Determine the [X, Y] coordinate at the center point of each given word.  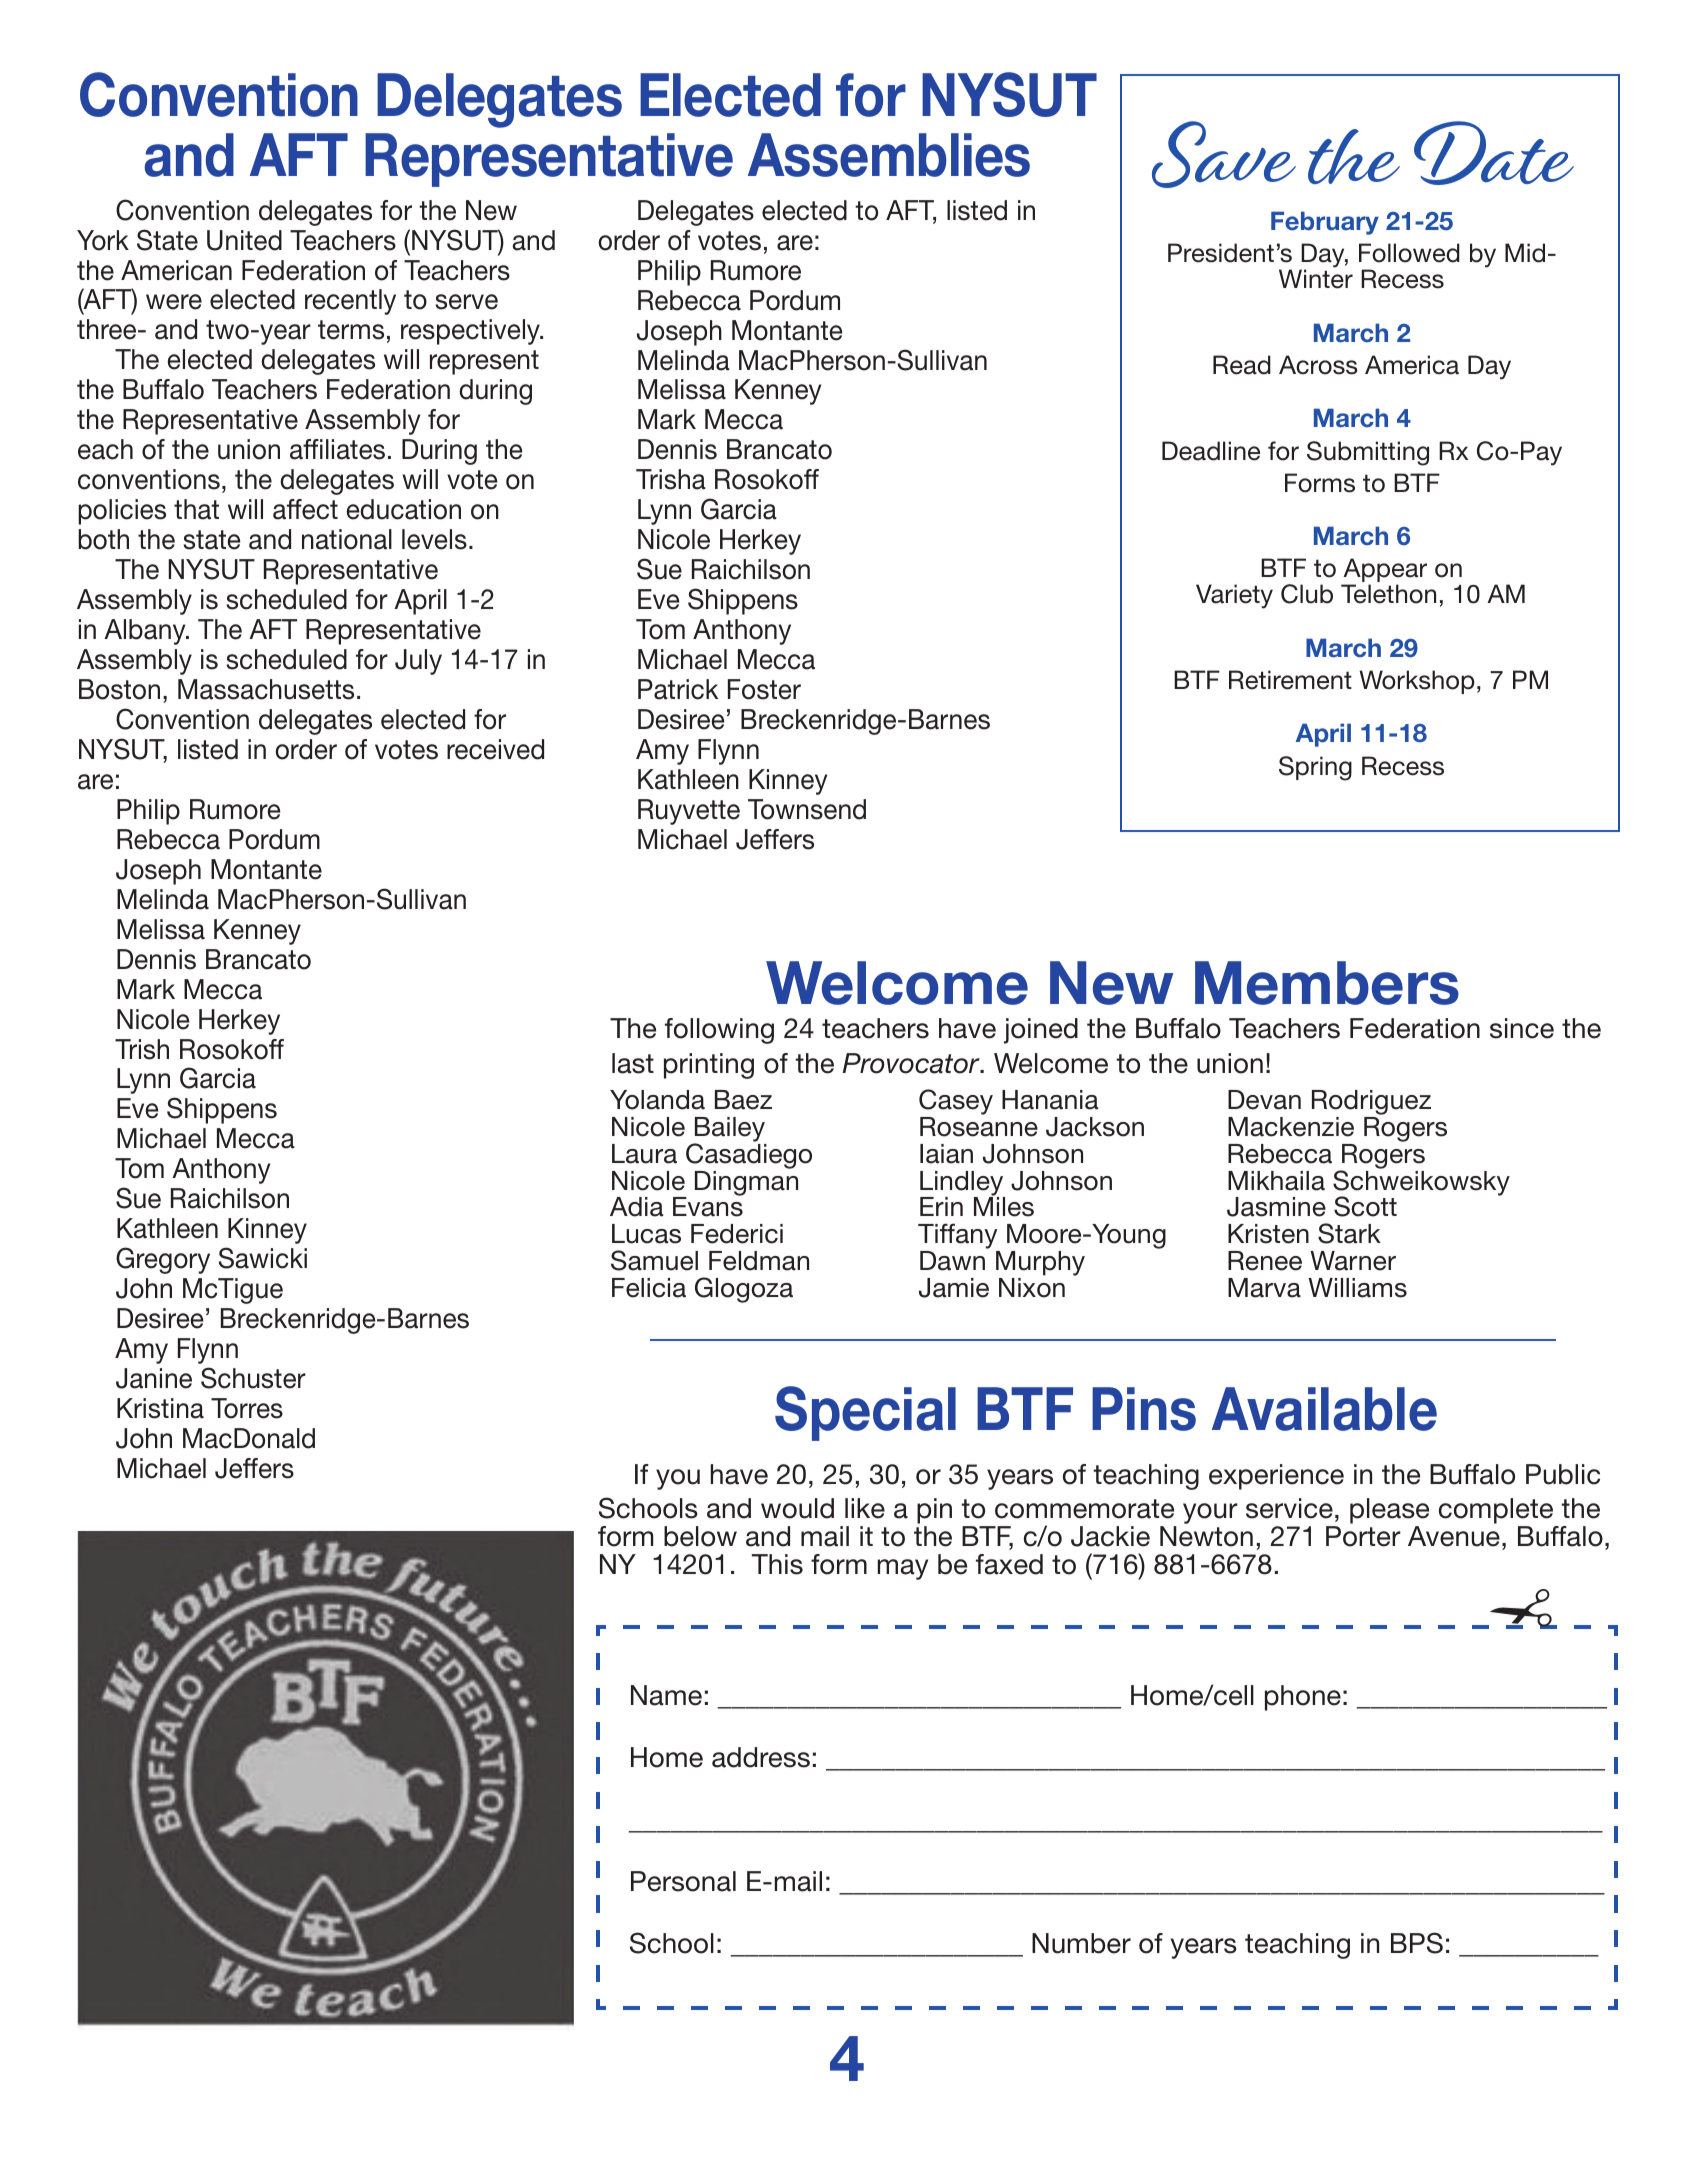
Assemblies [889, 155]
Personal [683, 1881]
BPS [1417, 1943]
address [761, 1757]
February [1325, 223]
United [244, 240]
